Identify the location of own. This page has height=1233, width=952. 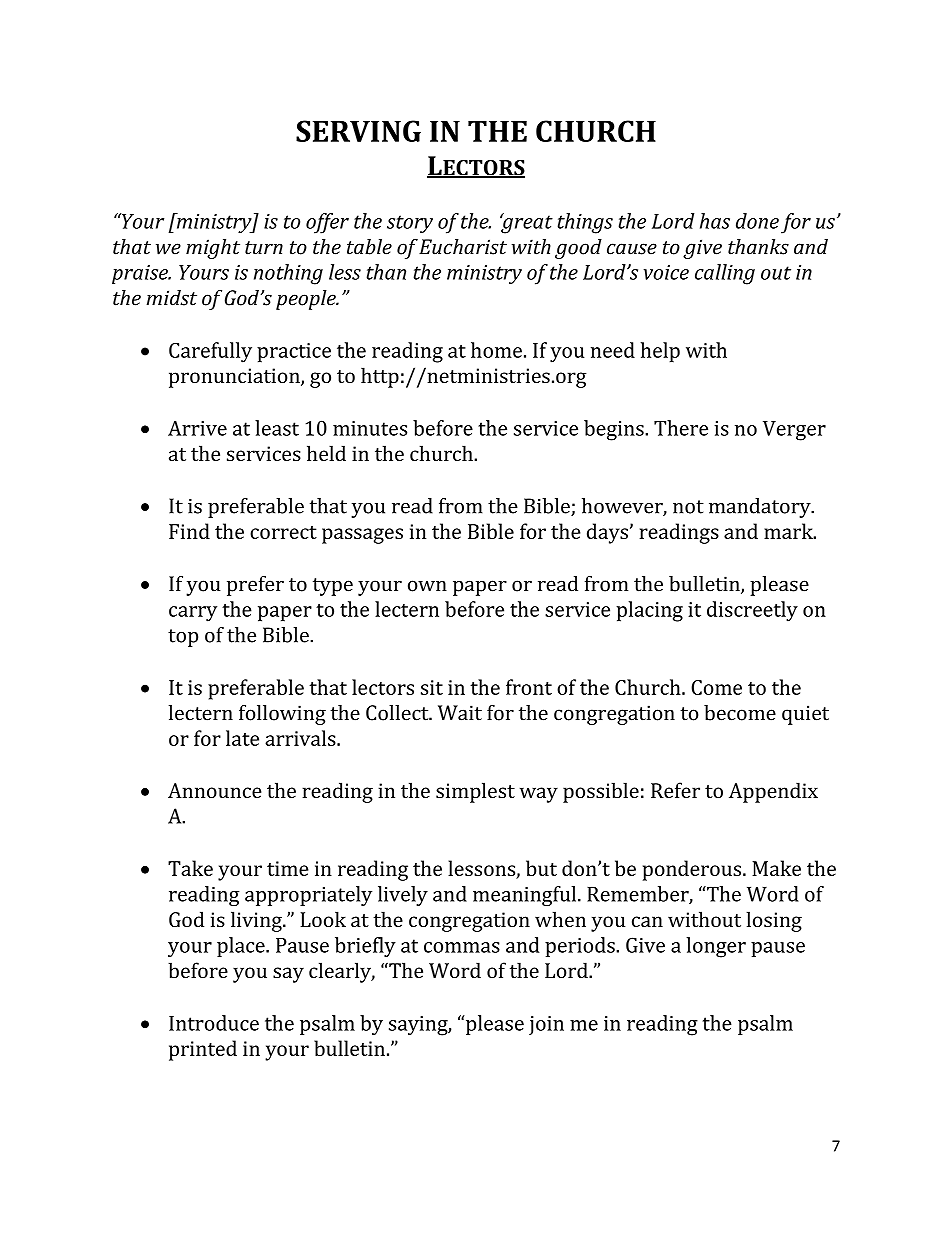
(427, 586).
